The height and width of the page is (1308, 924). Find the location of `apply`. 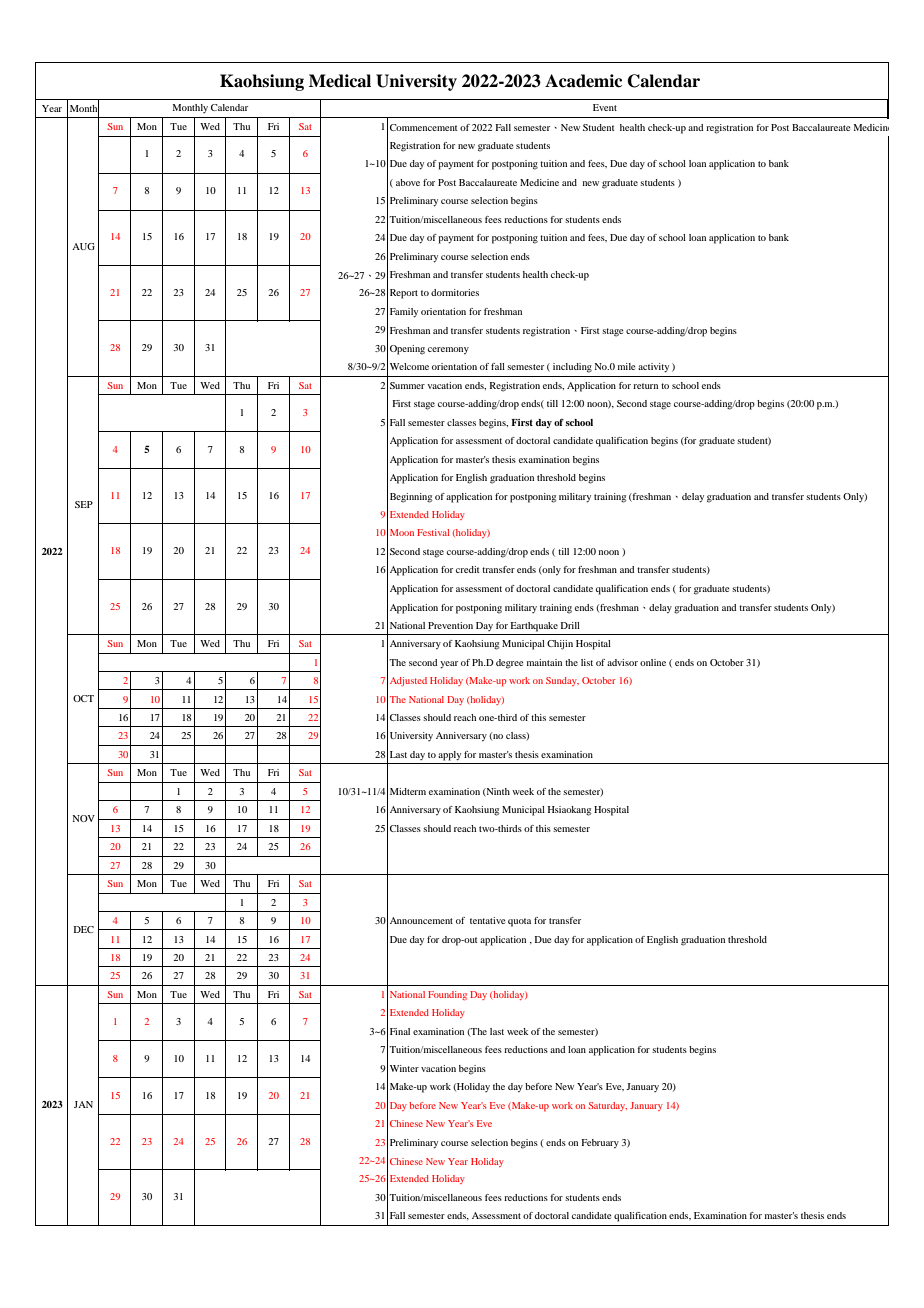

apply is located at coordinates (449, 756).
